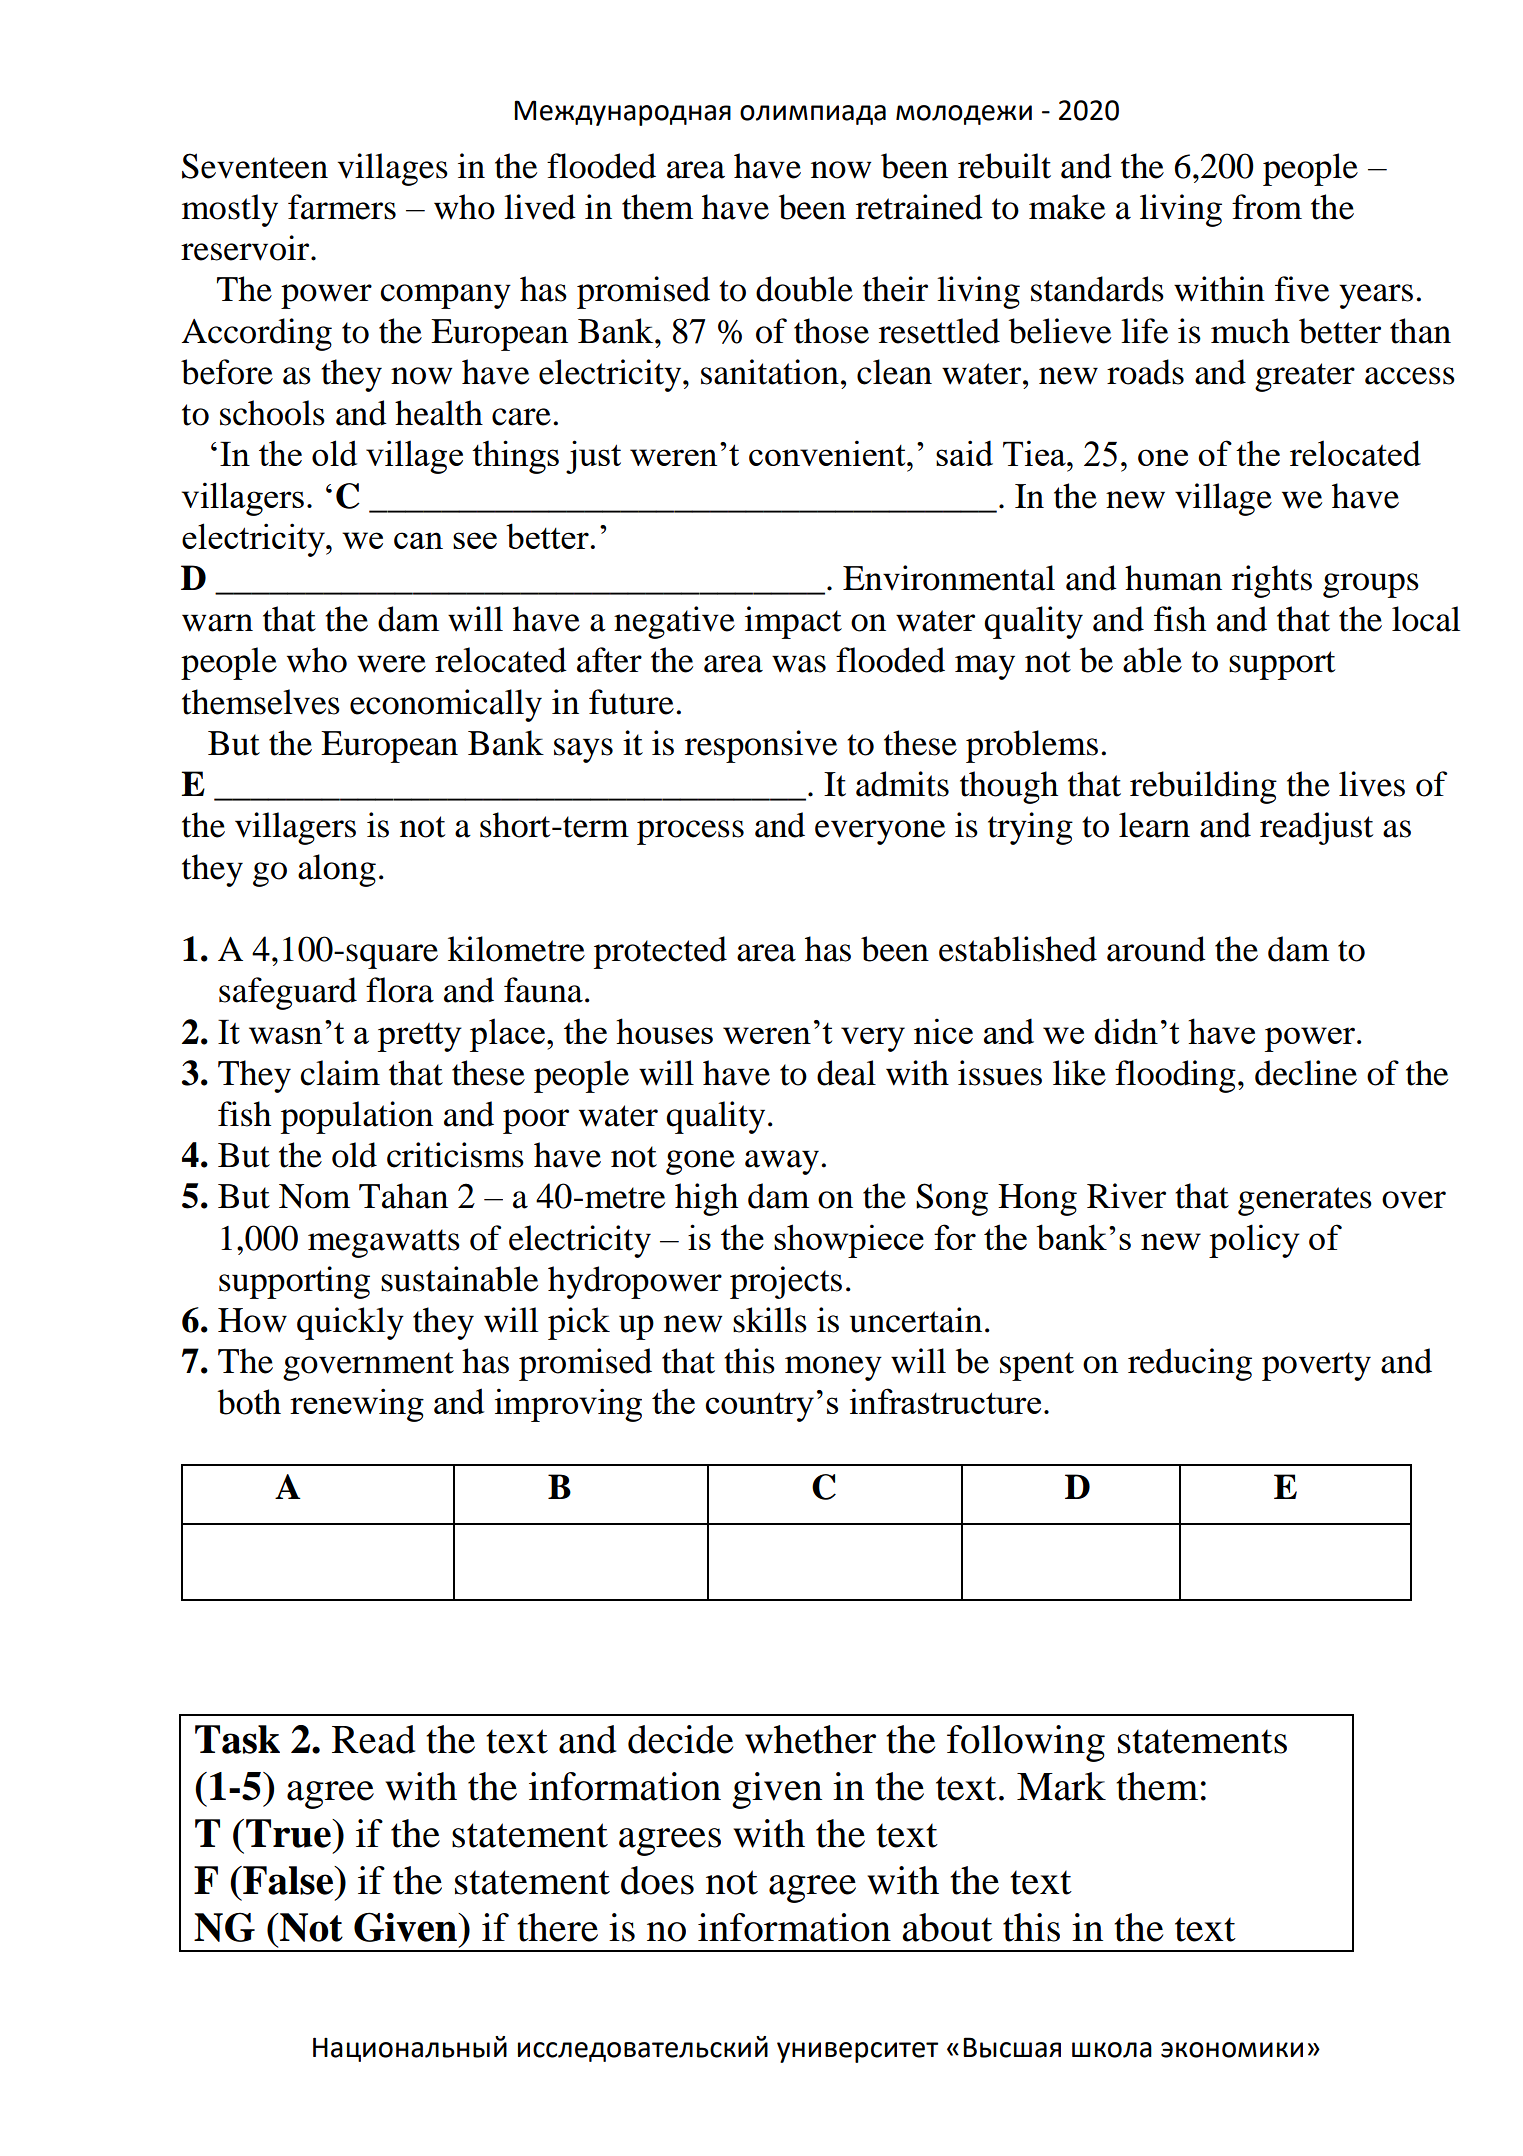  What do you see at coordinates (947, 1927) in the screenshot?
I see `about` at bounding box center [947, 1927].
